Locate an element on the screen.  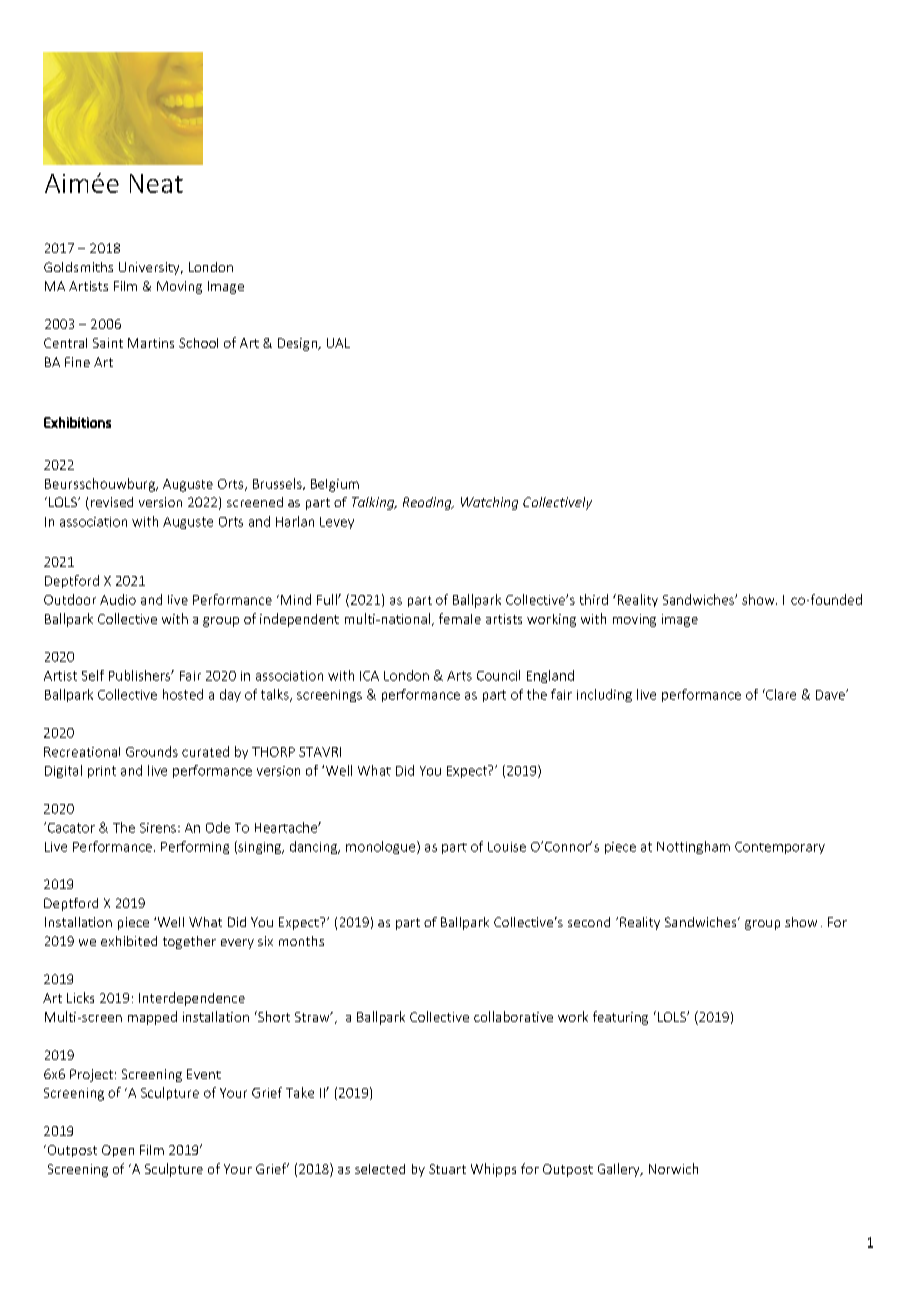
Stuart is located at coordinates (447, 1169).
